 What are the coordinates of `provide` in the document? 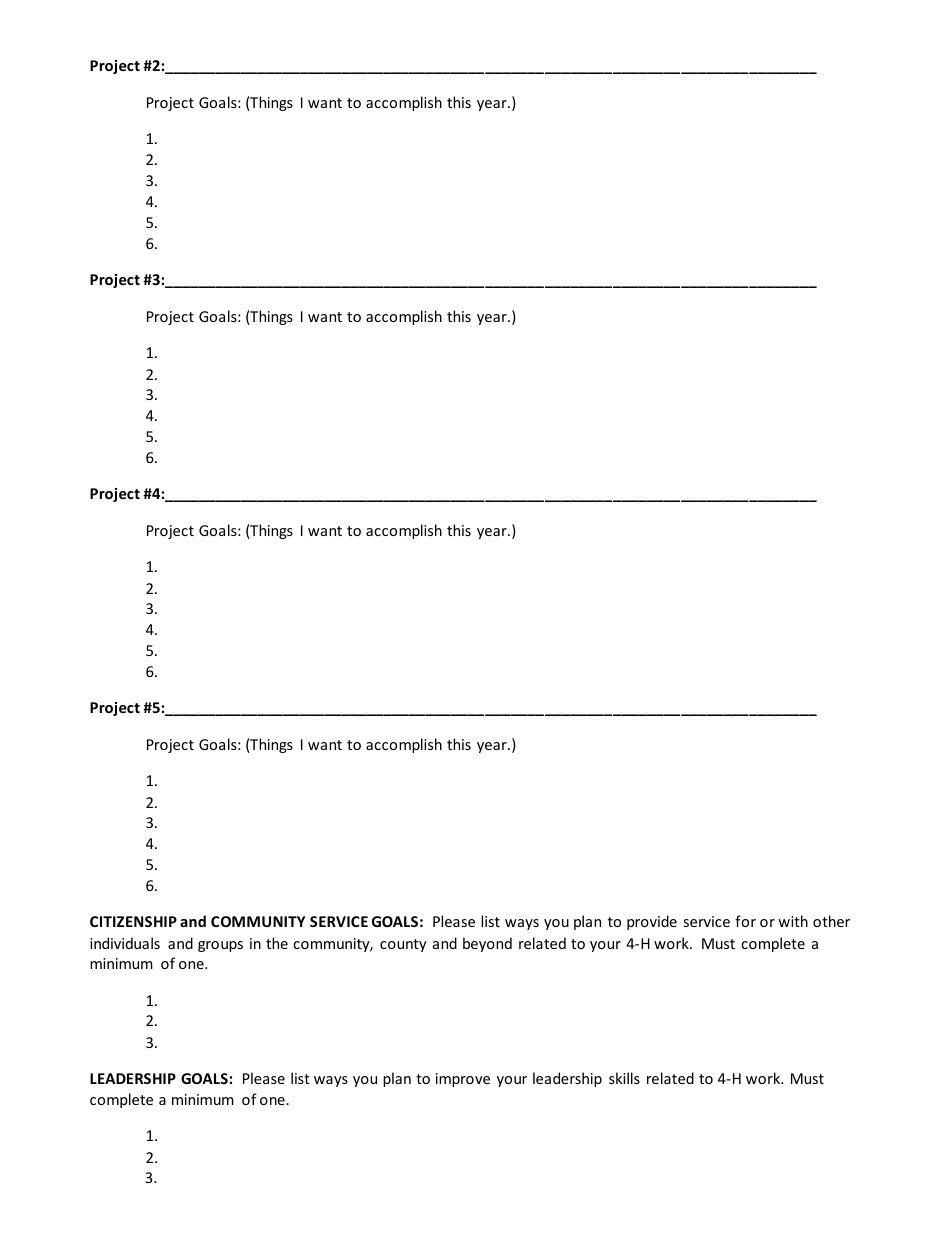 It's located at (652, 922).
